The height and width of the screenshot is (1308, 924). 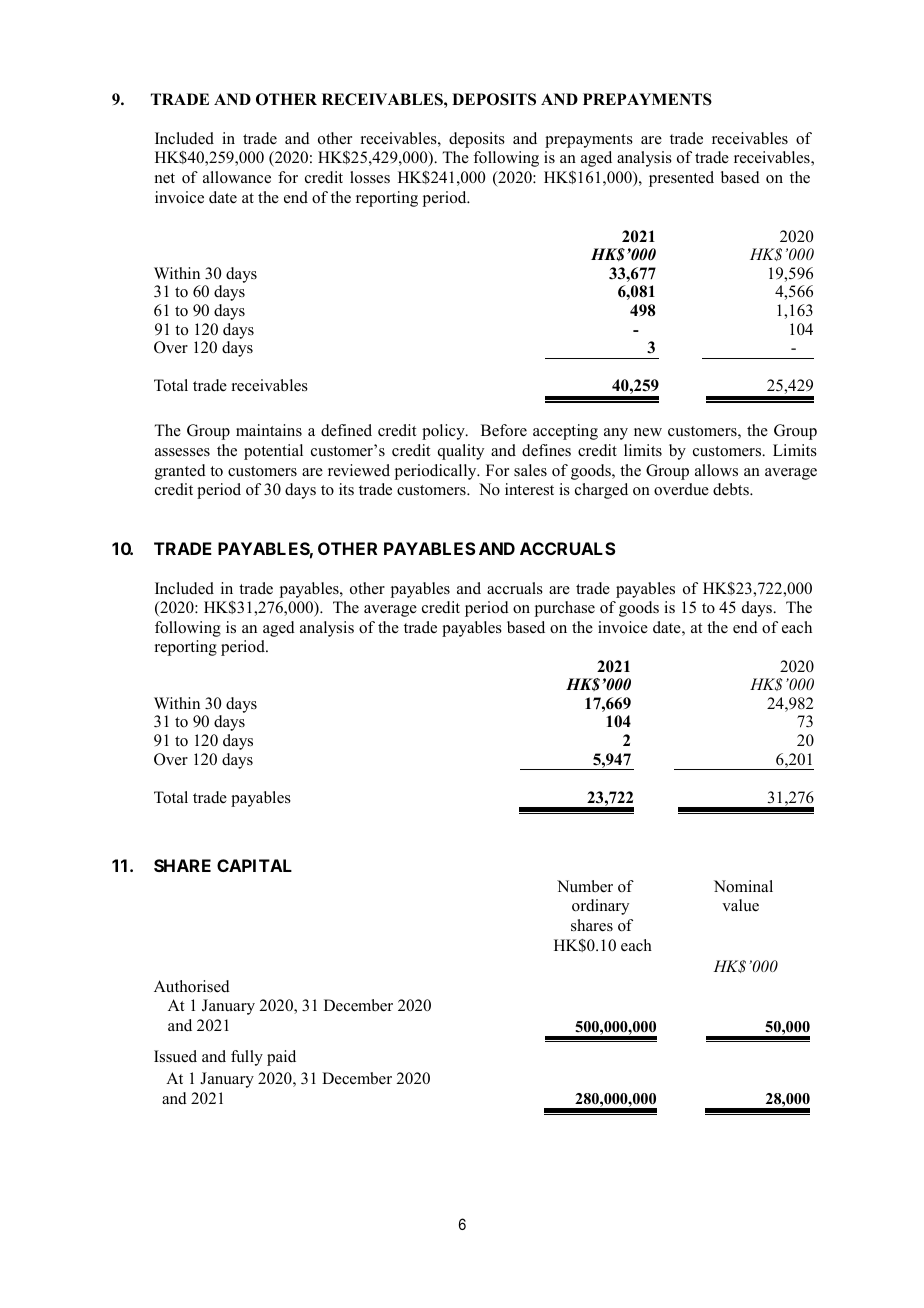 I want to click on losses, so click(x=370, y=177).
